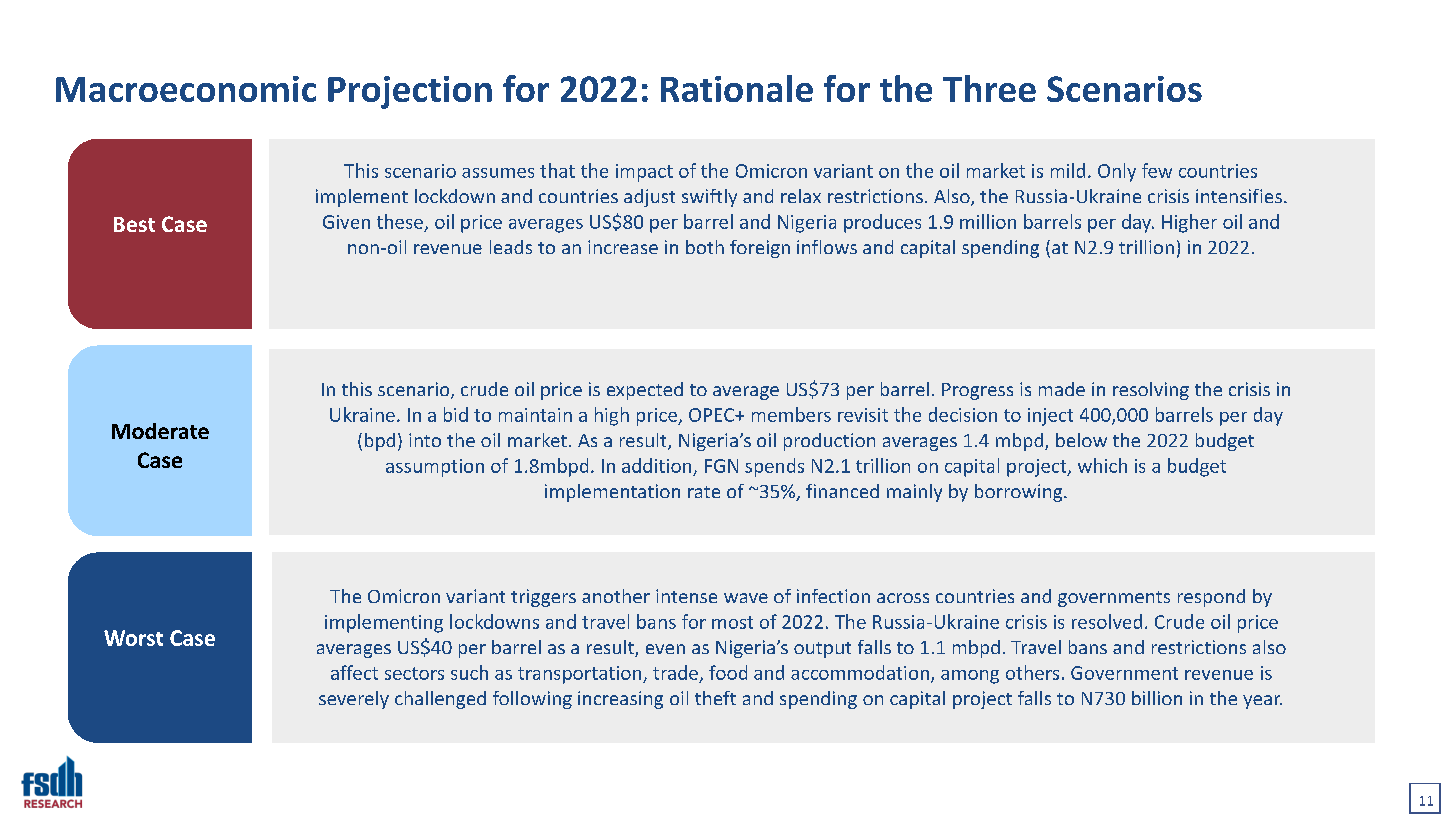  I want to click on trade, so click(675, 672).
